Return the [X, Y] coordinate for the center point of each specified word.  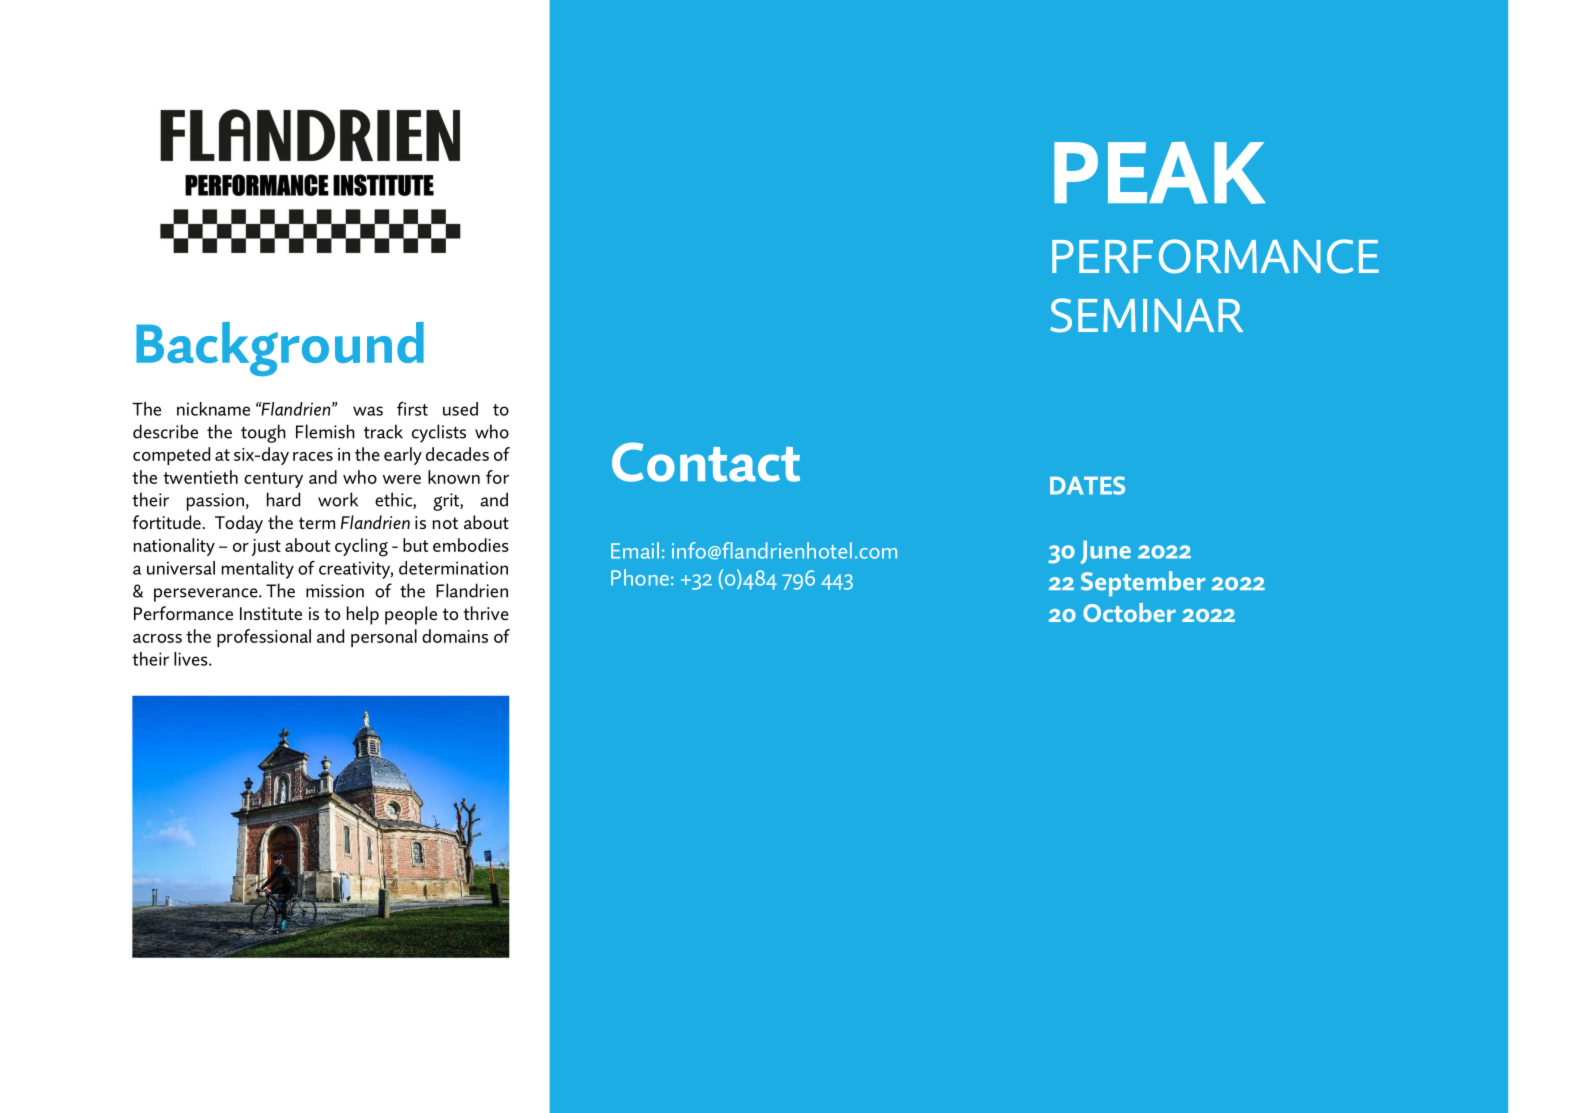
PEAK [1160, 173]
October [1129, 612]
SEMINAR [1146, 315]
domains [455, 636]
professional [264, 638]
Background [280, 349]
